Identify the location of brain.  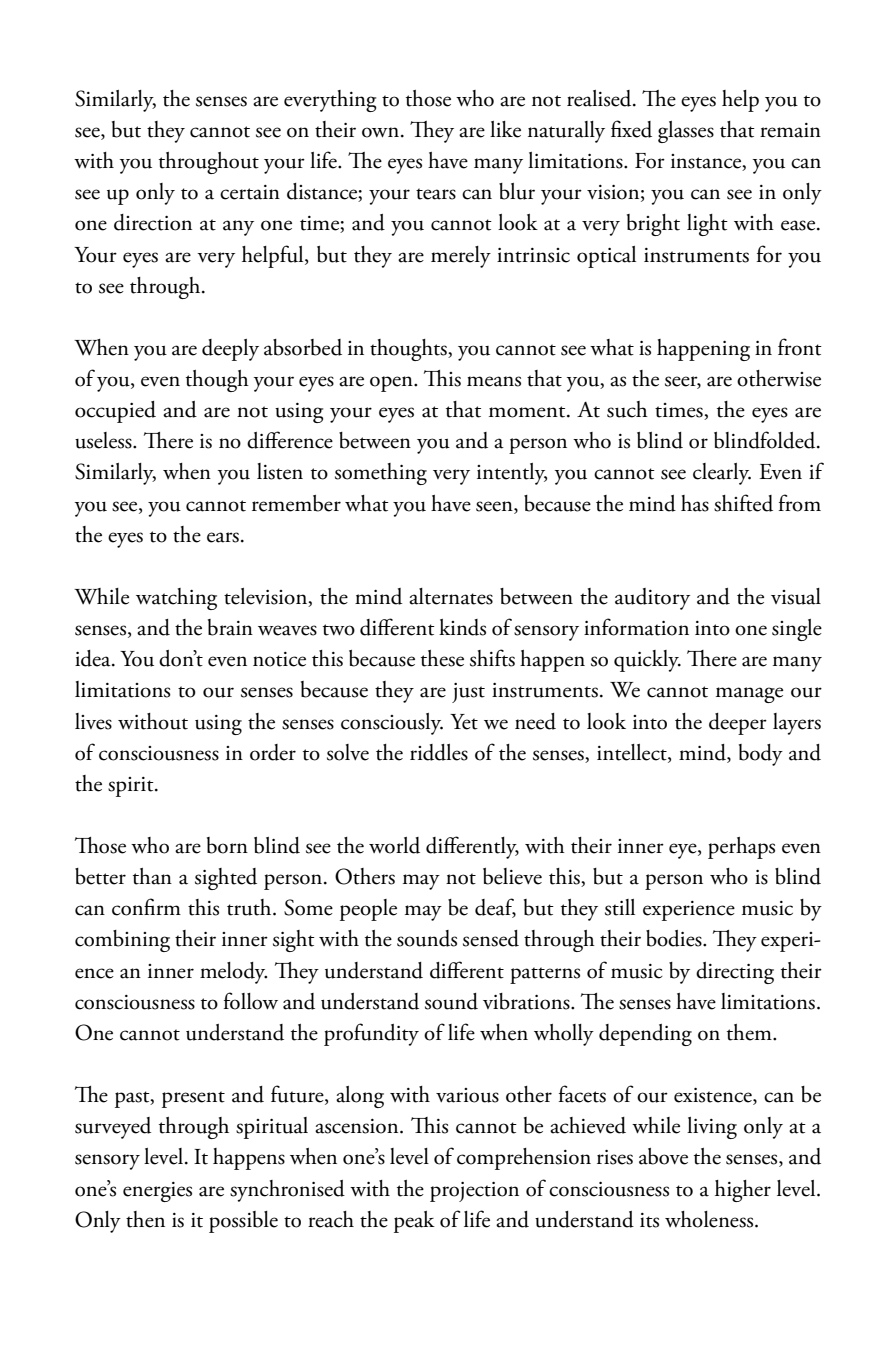
(230, 627).
